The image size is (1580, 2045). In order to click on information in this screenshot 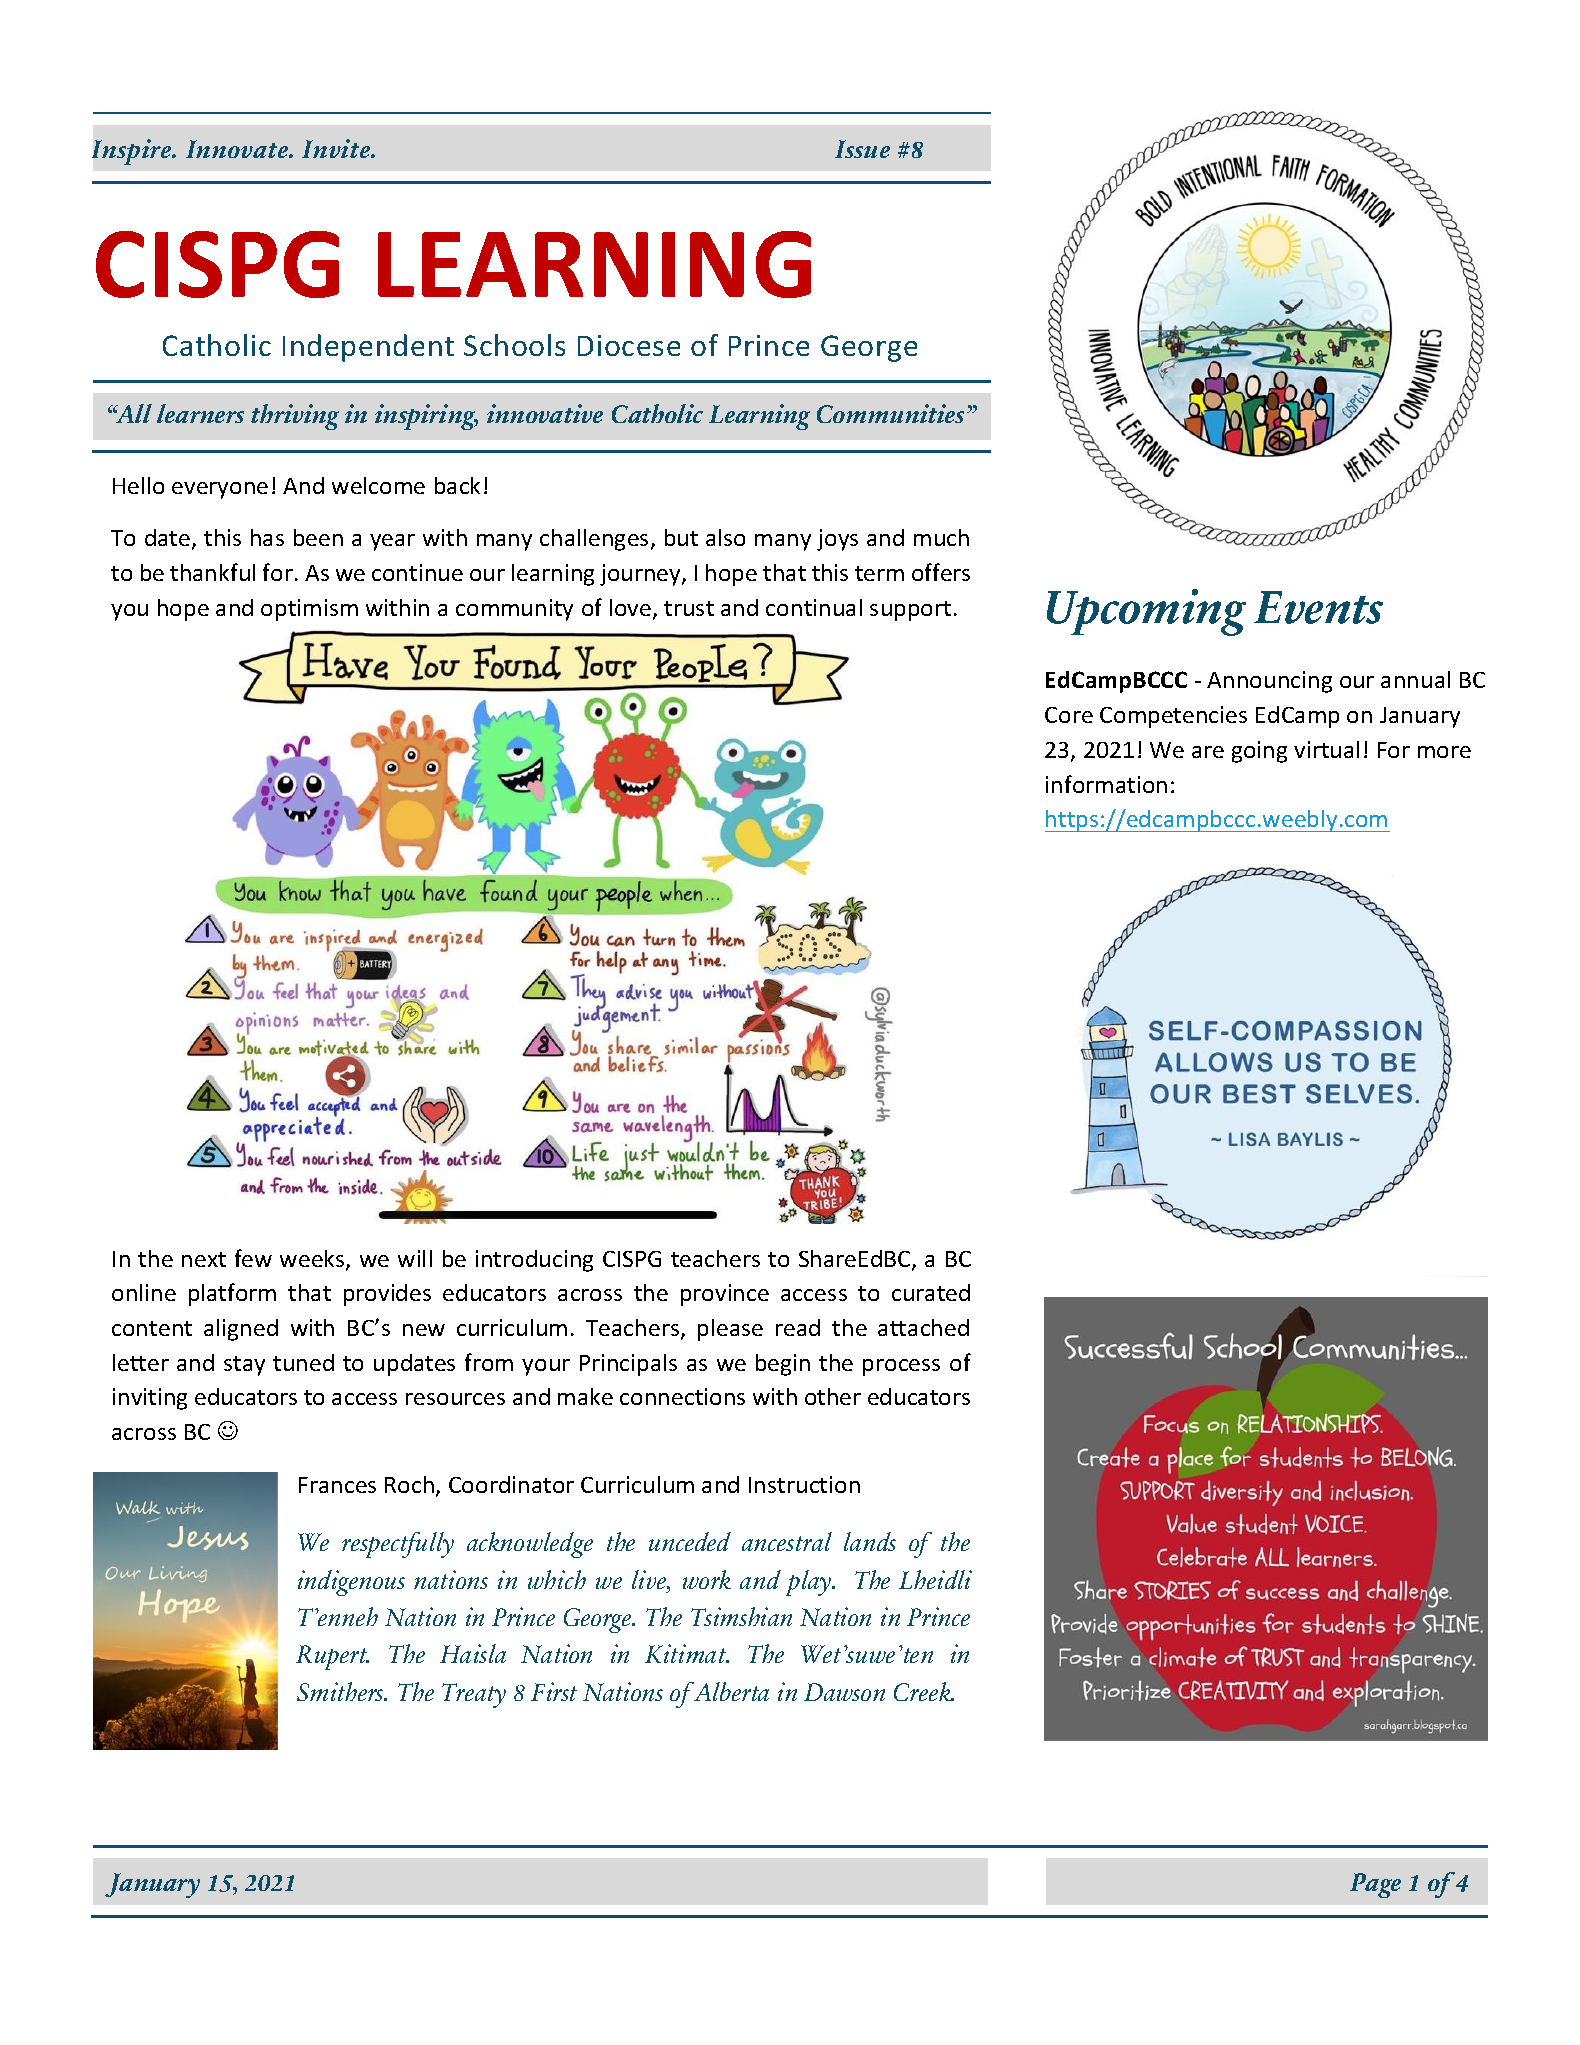, I will do `click(1106, 784)`.
